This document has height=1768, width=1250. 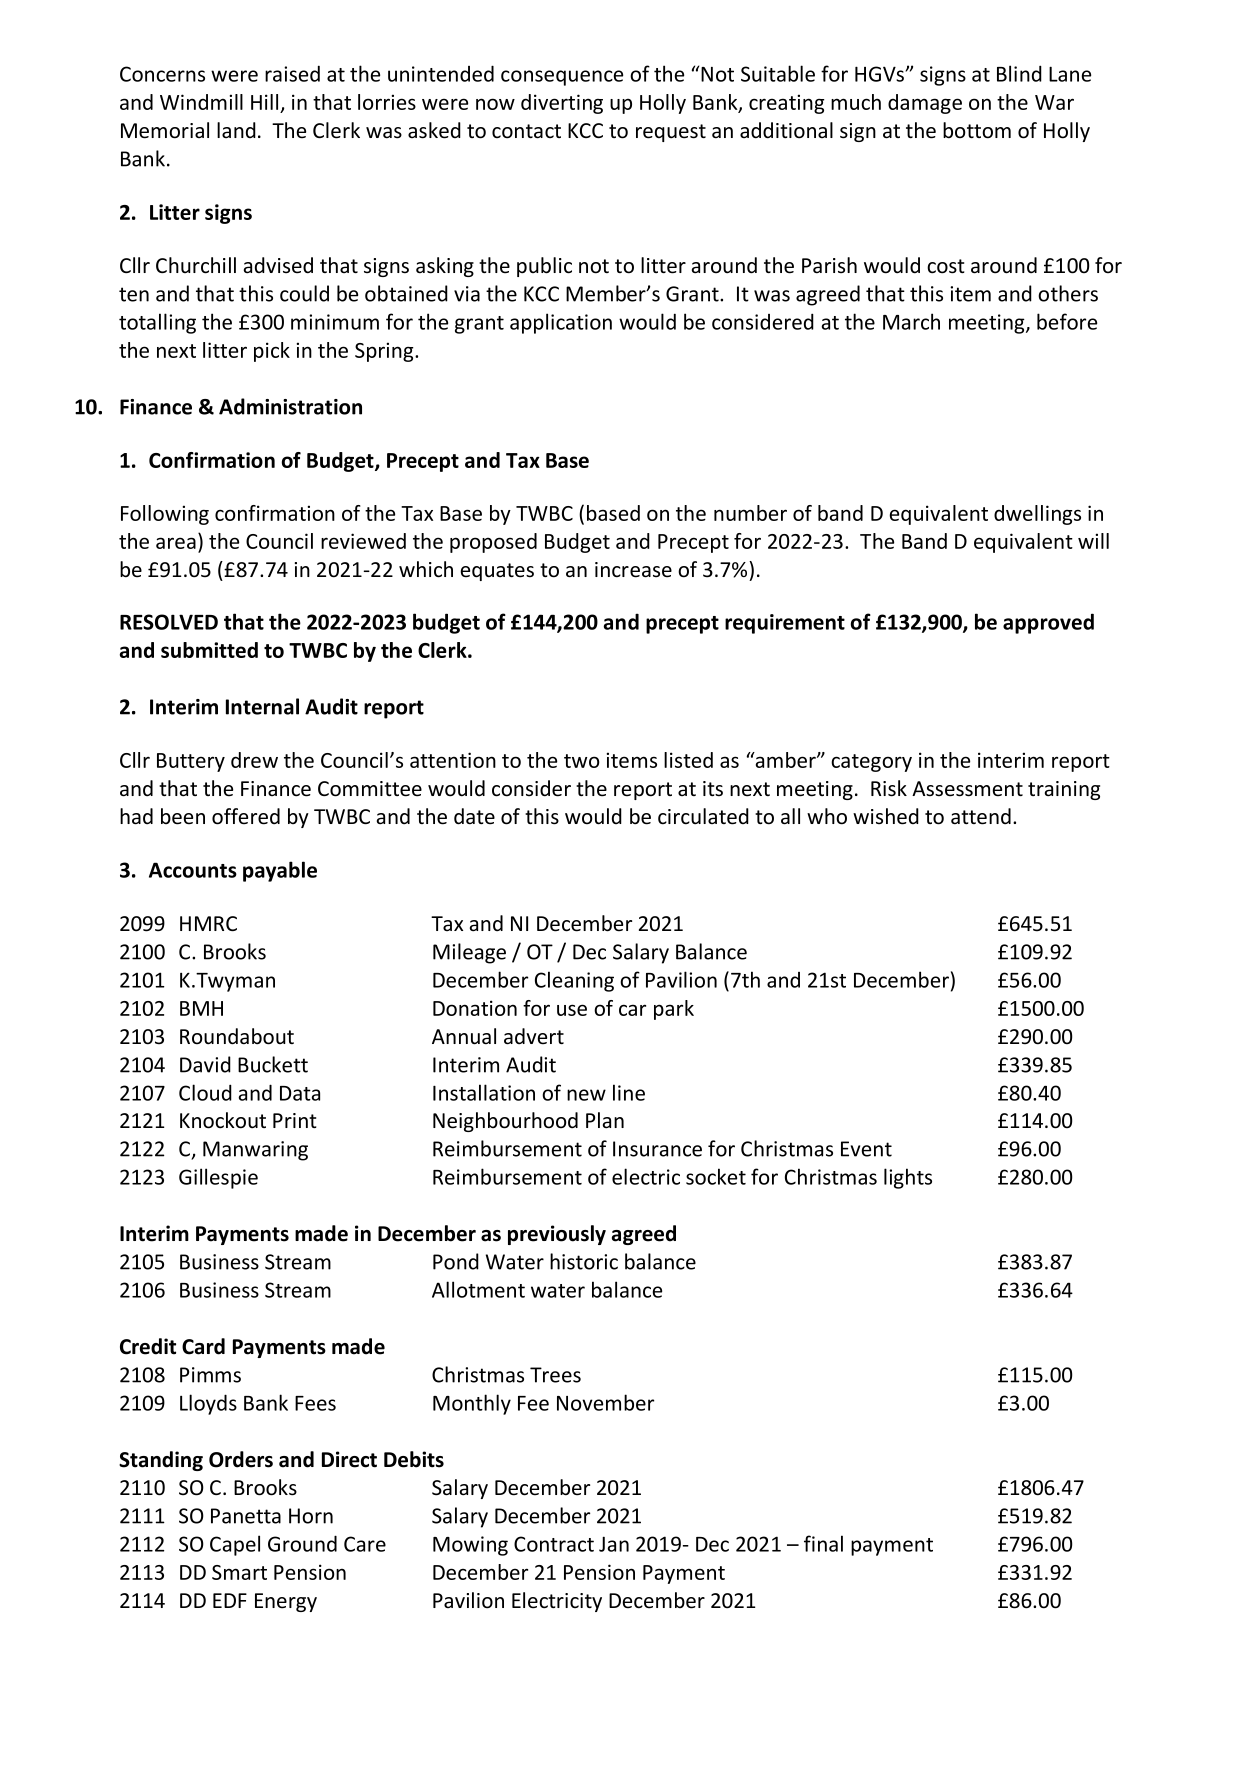 What do you see at coordinates (977, 130) in the document?
I see `bottom` at bounding box center [977, 130].
